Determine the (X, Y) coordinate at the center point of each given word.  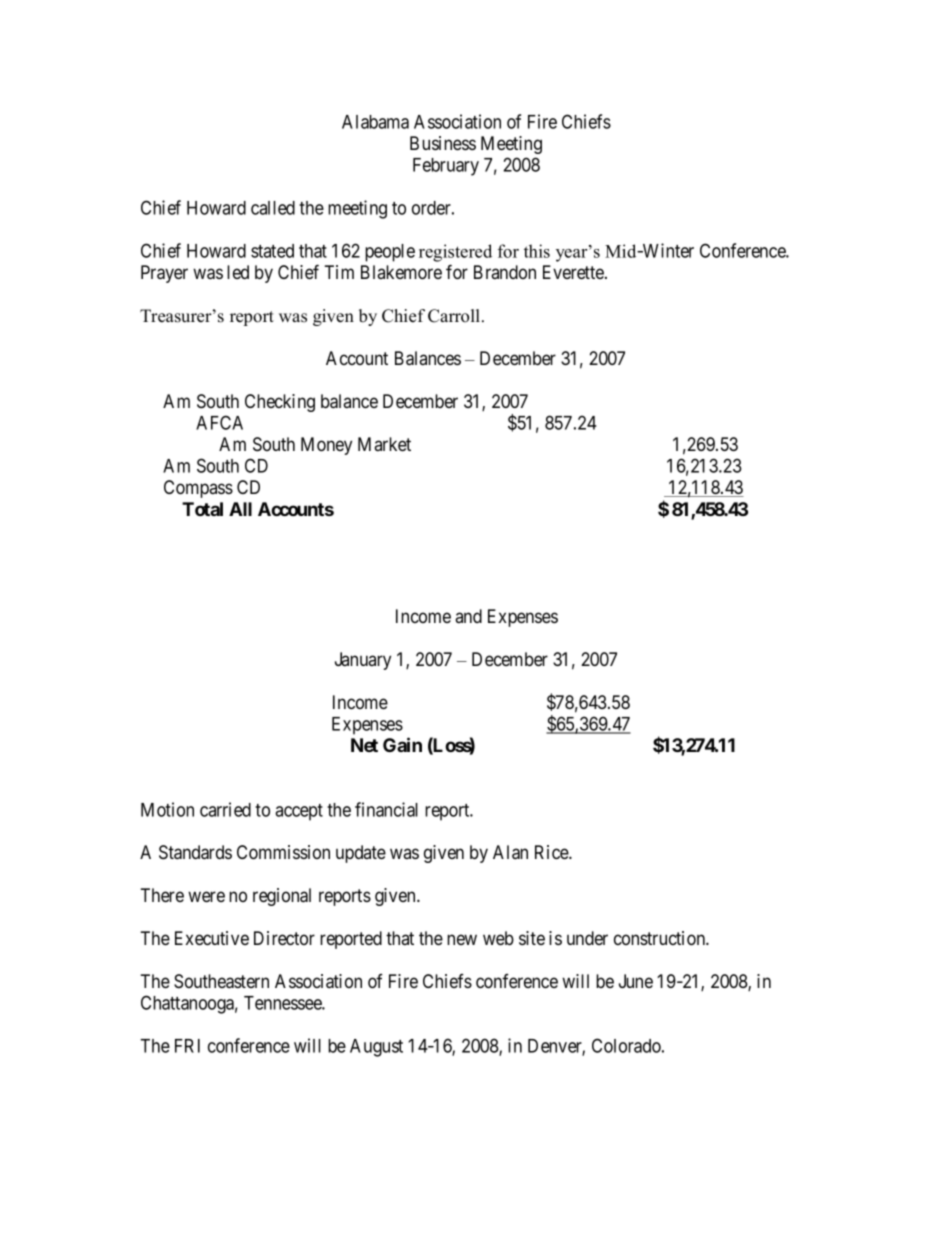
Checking (280, 403)
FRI (187, 1046)
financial (386, 809)
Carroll (455, 316)
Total (202, 509)
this (537, 251)
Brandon (505, 272)
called (273, 208)
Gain (402, 744)
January (363, 661)
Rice (552, 852)
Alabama (375, 122)
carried (225, 809)
